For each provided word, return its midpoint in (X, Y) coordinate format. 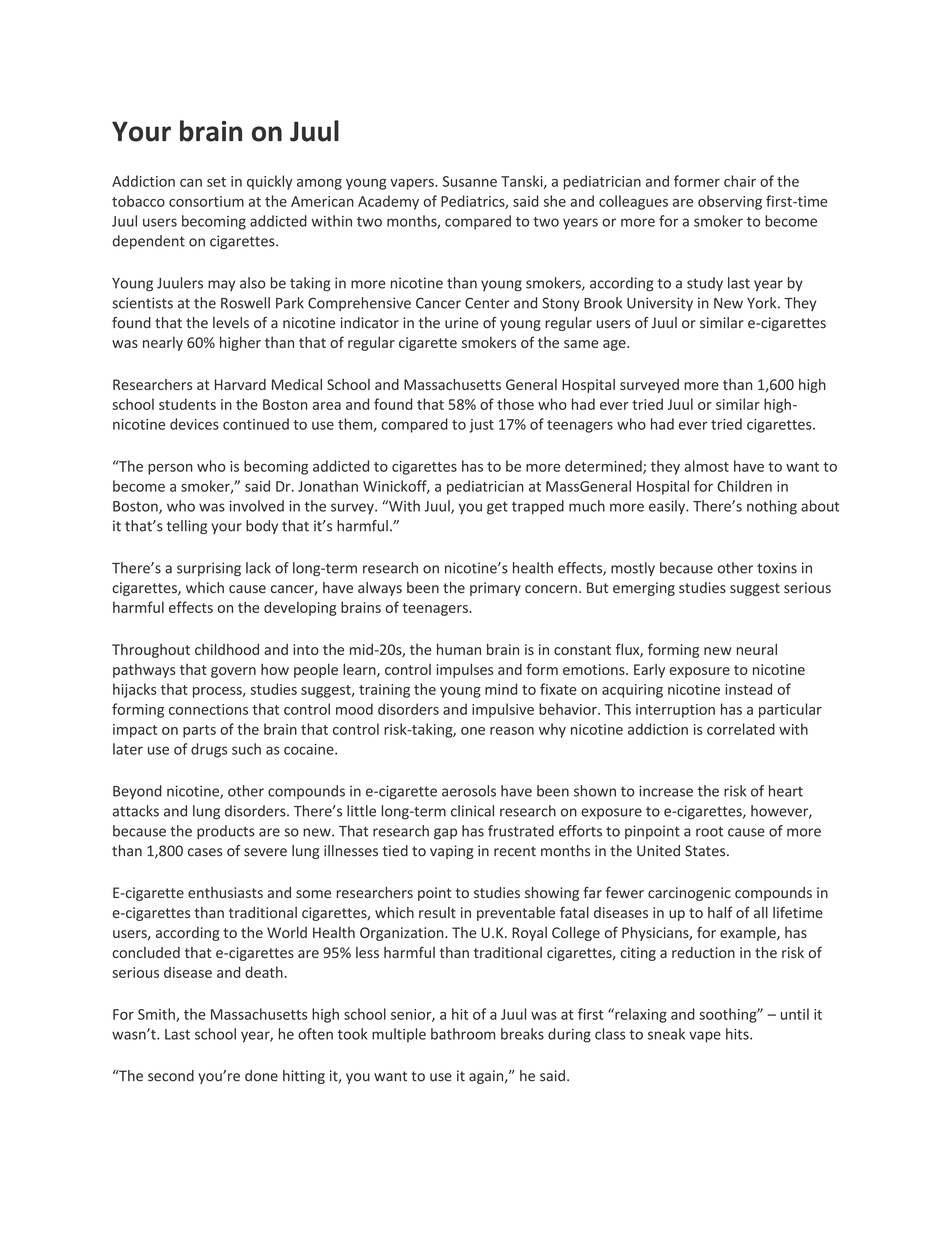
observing (730, 202)
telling (187, 527)
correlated (741, 729)
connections (208, 709)
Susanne (470, 181)
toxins (777, 568)
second (171, 1076)
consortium (206, 201)
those (515, 404)
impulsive (503, 710)
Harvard (240, 384)
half (720, 912)
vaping (452, 852)
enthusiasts (225, 892)
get (497, 508)
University (660, 304)
